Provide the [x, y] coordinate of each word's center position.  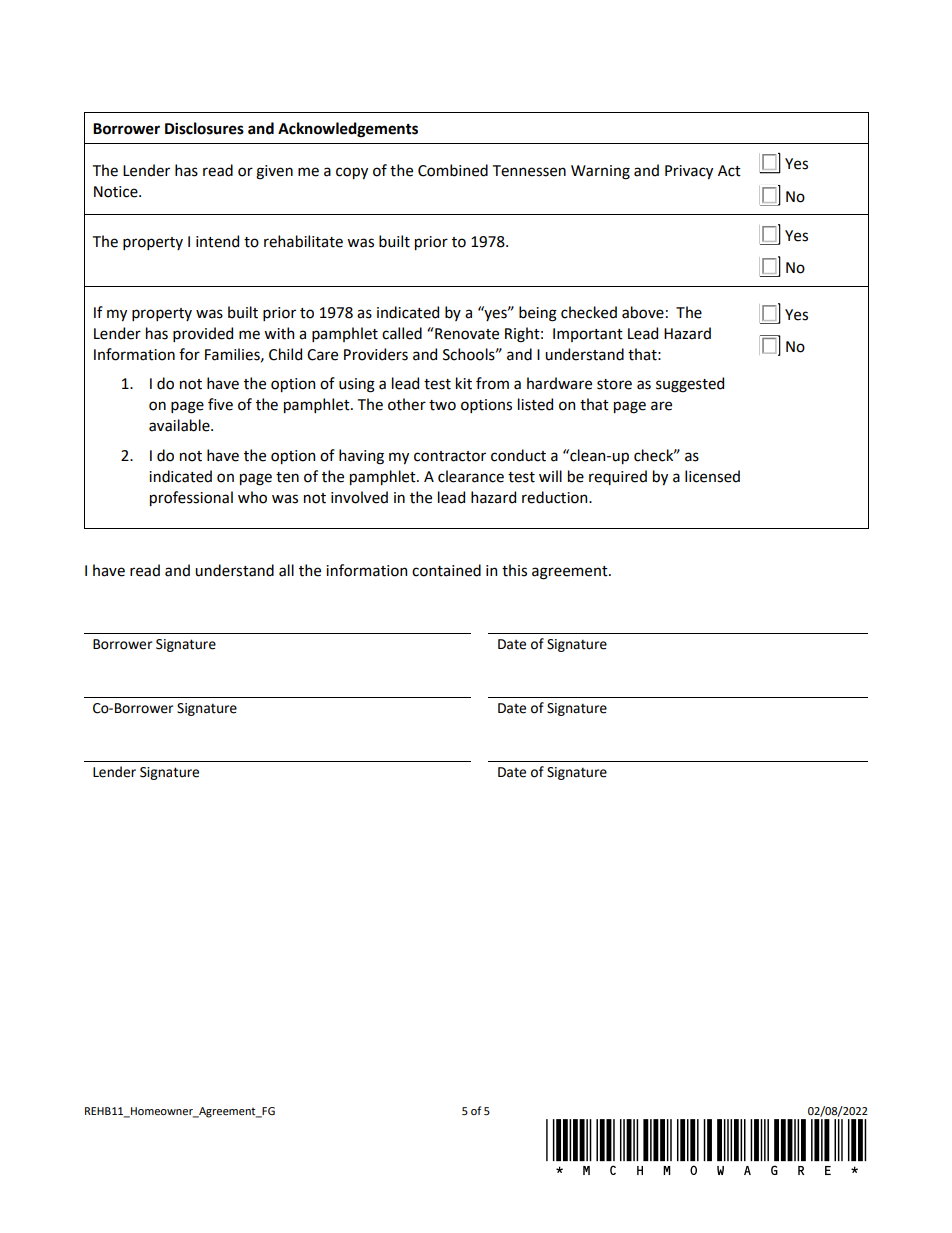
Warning [600, 172]
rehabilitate [303, 241]
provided [203, 334]
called [402, 333]
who [252, 497]
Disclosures [204, 128]
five [220, 404]
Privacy [689, 172]
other [407, 404]
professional [191, 498]
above [643, 312]
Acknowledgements [348, 130]
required [618, 477]
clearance [471, 476]
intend [217, 241]
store [614, 384]
